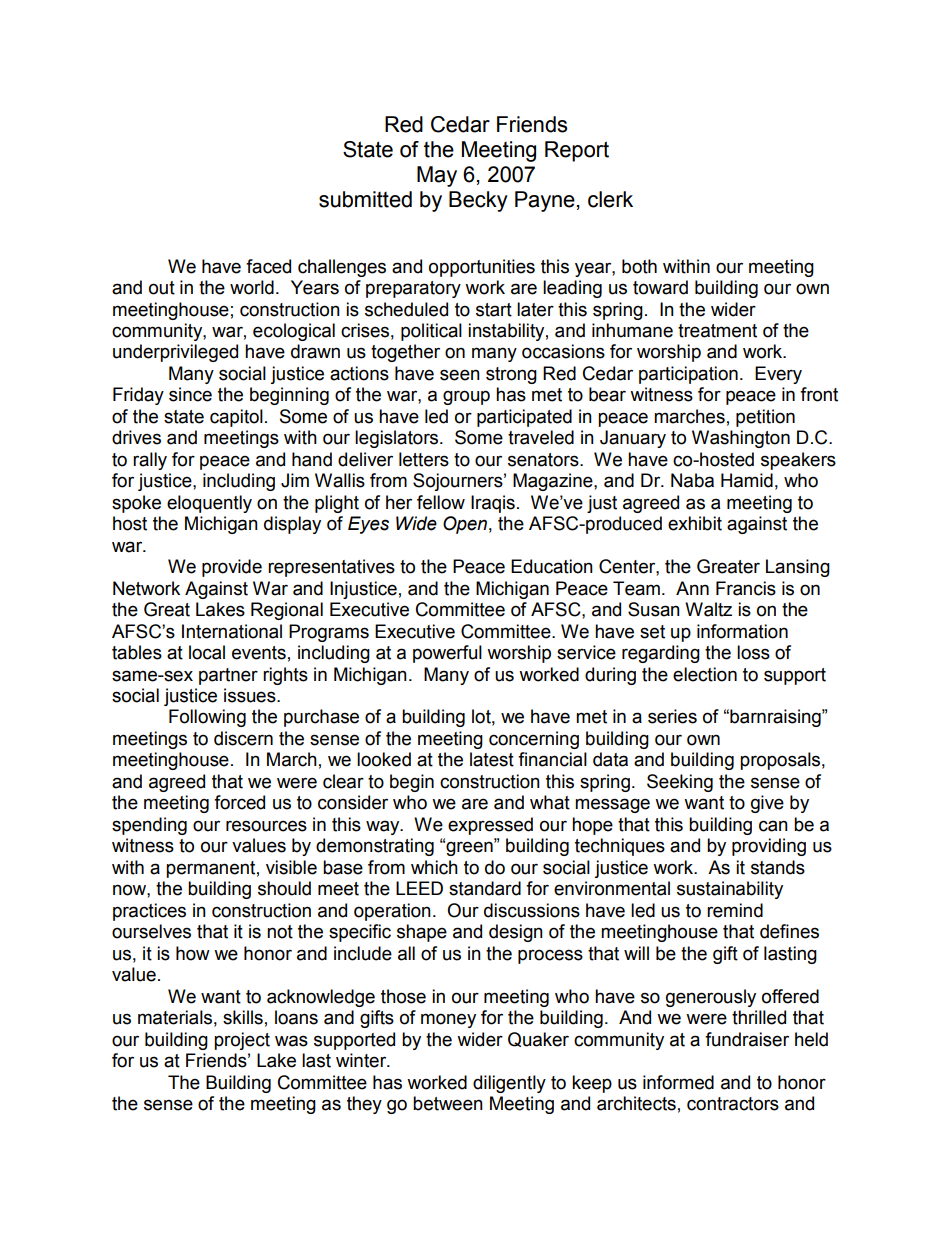 The width and height of the screenshot is (952, 1233). I want to click on faced, so click(268, 266).
